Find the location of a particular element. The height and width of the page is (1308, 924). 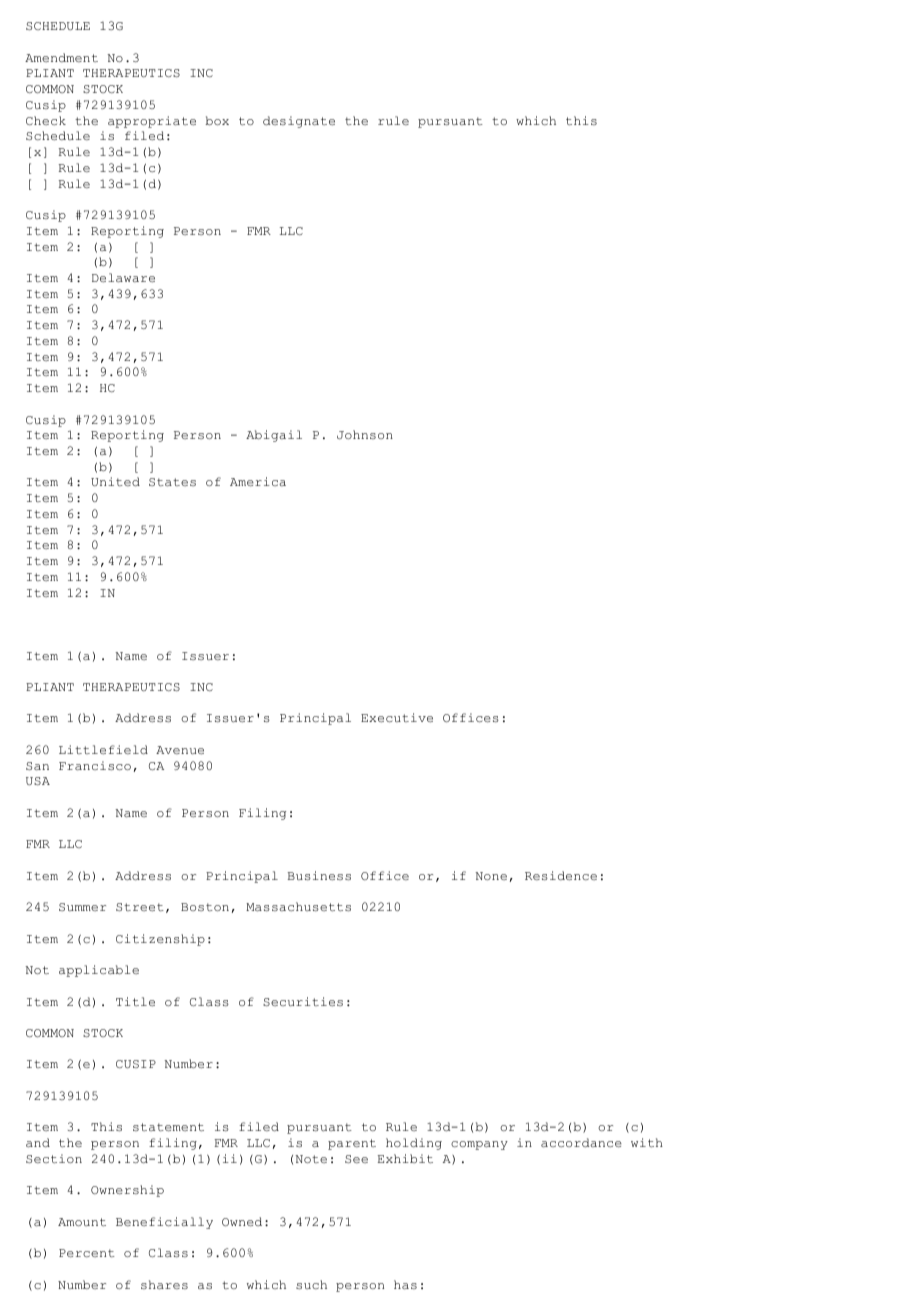

Residence is located at coordinates (561, 875).
